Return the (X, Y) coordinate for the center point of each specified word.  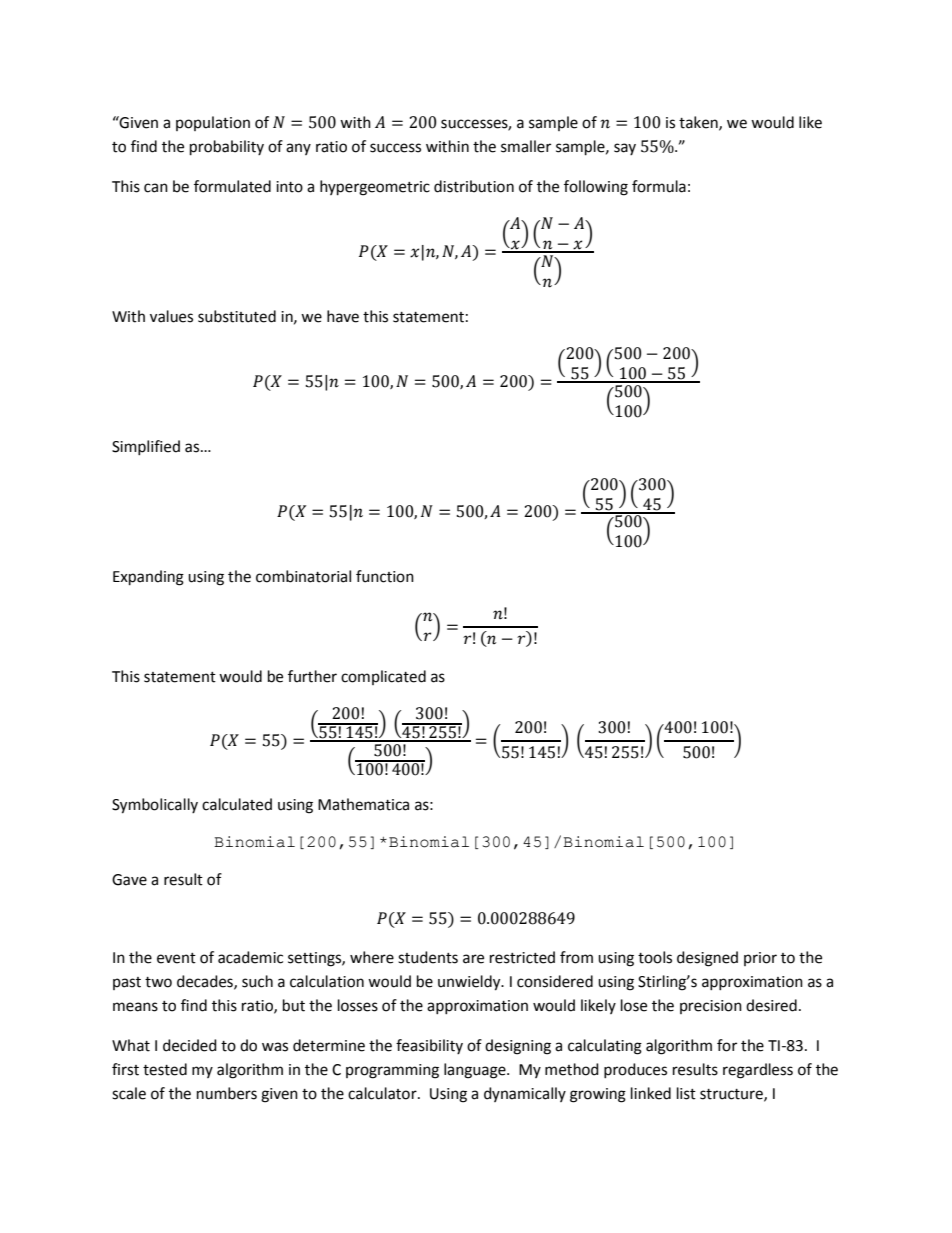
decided (190, 1045)
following (596, 188)
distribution (474, 186)
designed (707, 959)
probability (227, 148)
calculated (237, 804)
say (625, 149)
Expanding (148, 578)
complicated (383, 677)
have (343, 316)
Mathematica (363, 804)
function (385, 576)
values (171, 316)
